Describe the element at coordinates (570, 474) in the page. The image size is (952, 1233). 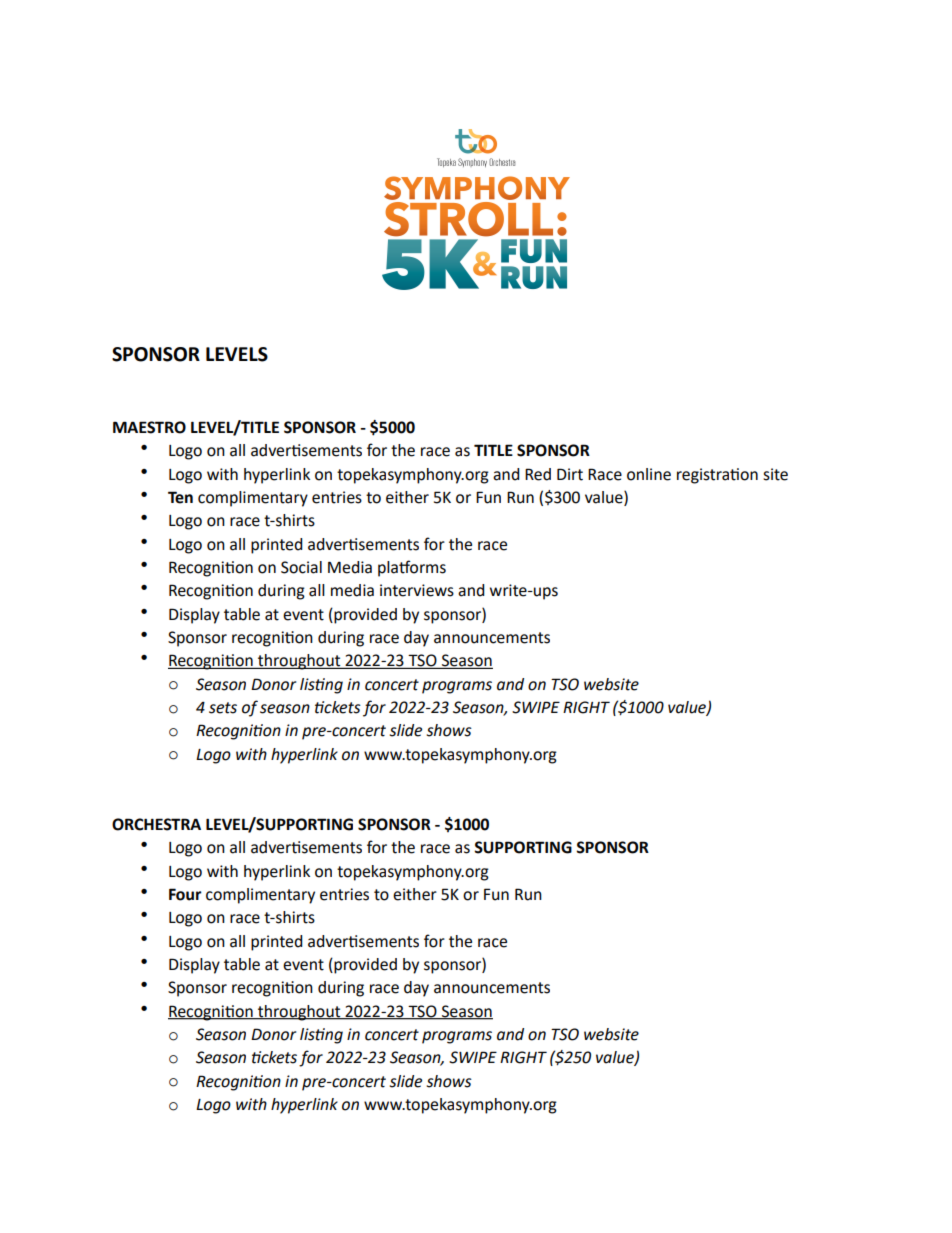
I see `Dirt` at that location.
